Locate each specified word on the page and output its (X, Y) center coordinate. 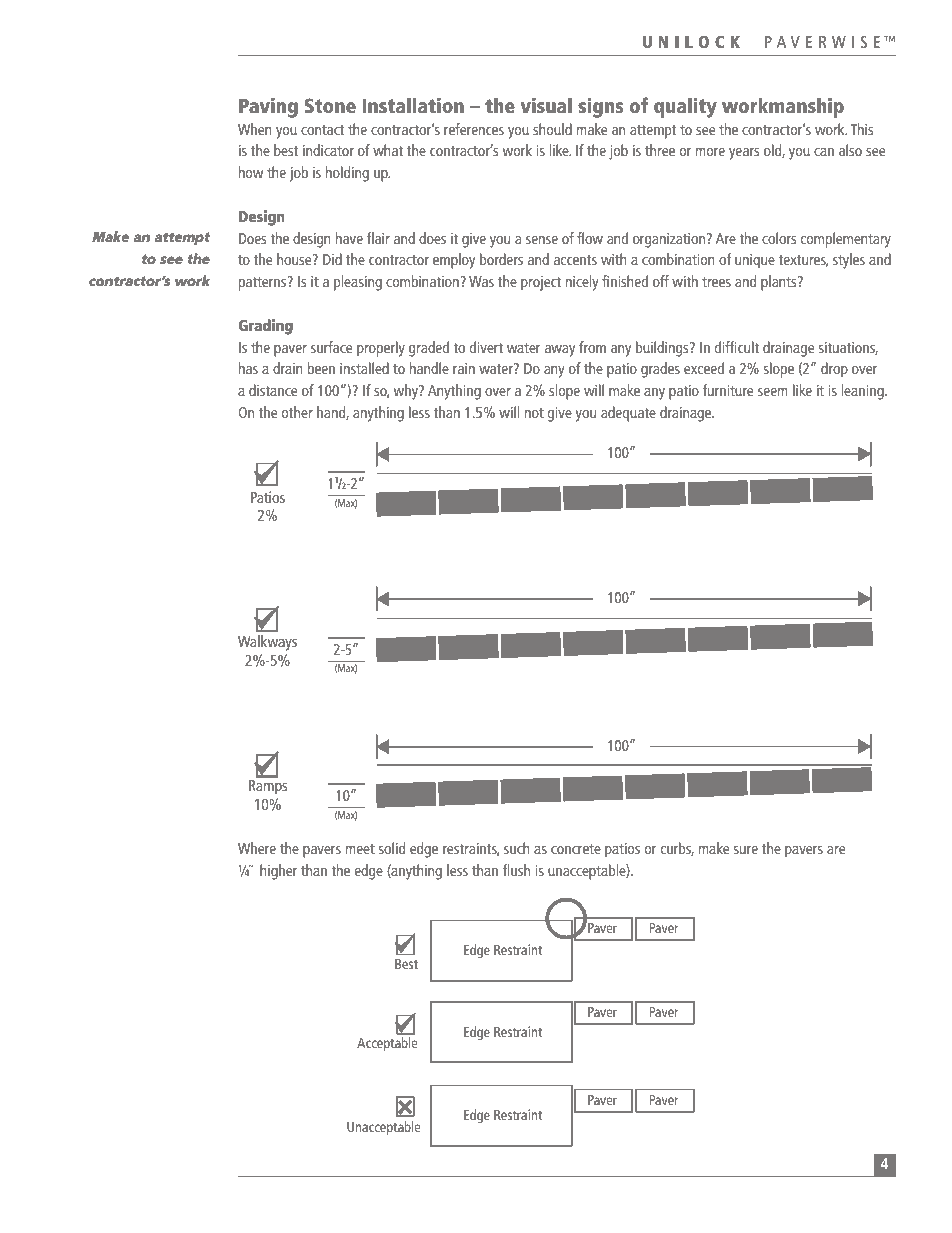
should (552, 129)
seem (773, 392)
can (824, 152)
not (534, 413)
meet (360, 849)
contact (322, 130)
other (297, 412)
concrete (576, 849)
